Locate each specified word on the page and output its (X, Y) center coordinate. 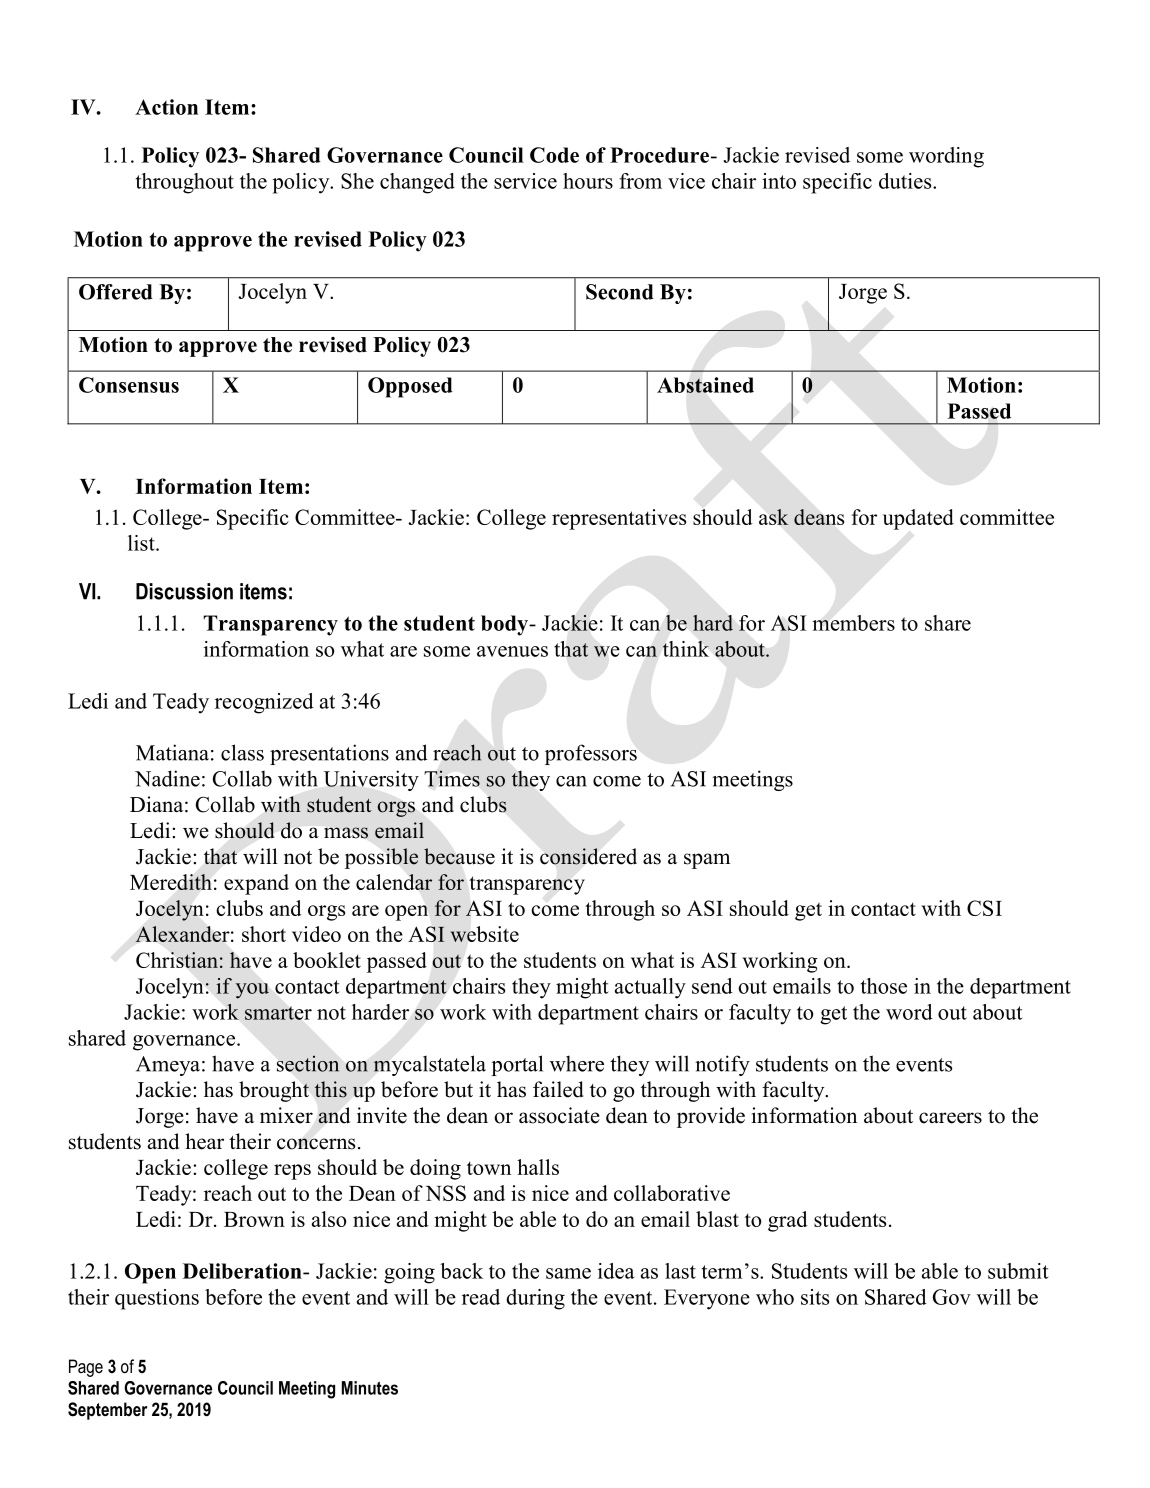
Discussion (184, 591)
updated (918, 519)
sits (815, 1297)
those (884, 986)
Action (166, 107)
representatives (619, 519)
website (484, 934)
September (107, 1411)
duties (906, 181)
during (535, 1299)
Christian (177, 960)
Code (554, 155)
